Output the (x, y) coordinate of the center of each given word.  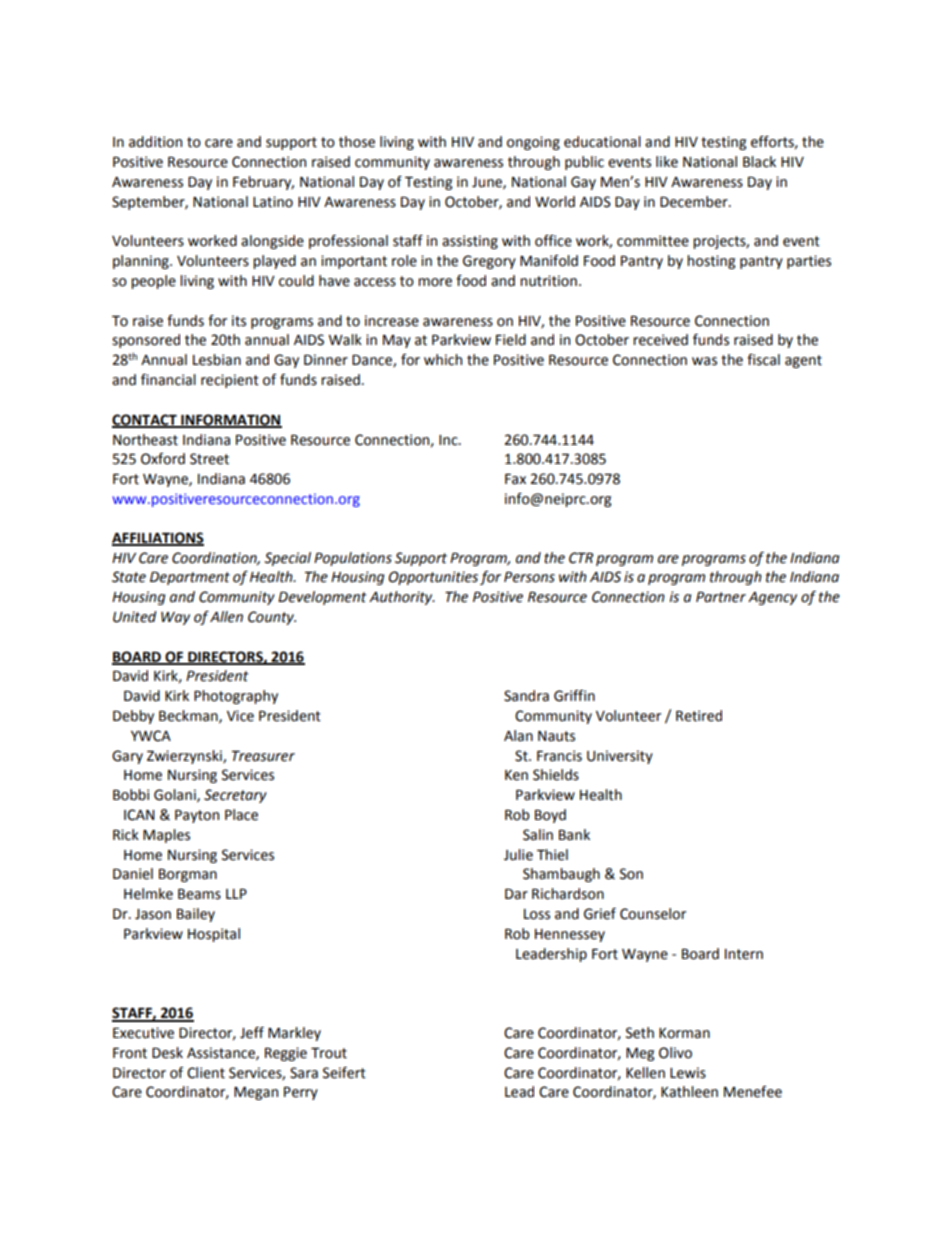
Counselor (653, 914)
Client (206, 1073)
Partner (721, 597)
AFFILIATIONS (158, 538)
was (704, 361)
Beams (199, 894)
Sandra (526, 696)
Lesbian (217, 360)
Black (759, 162)
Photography (236, 697)
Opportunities (433, 578)
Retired (699, 716)
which (443, 360)
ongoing (533, 143)
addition (155, 142)
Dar (516, 894)
